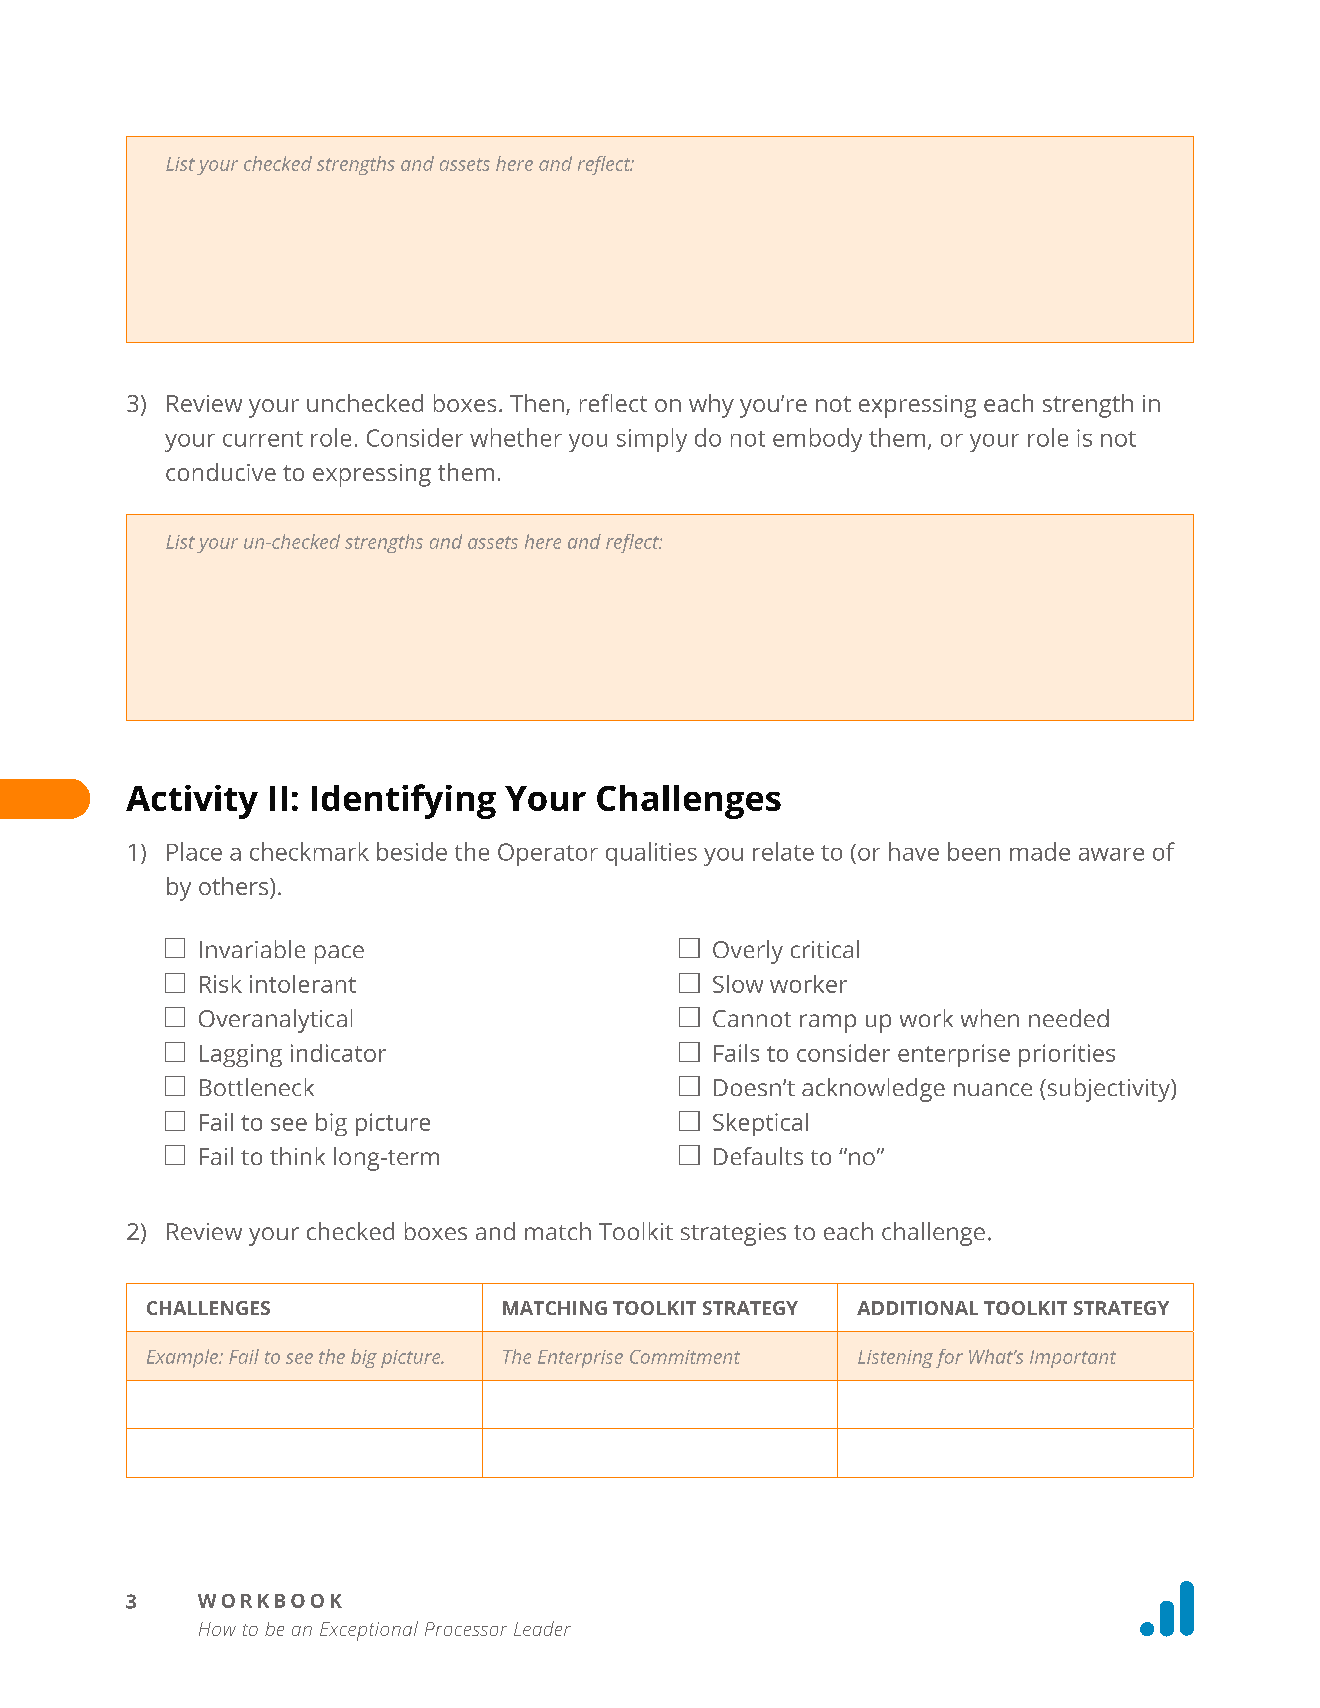 Image resolution: width=1320 pixels, height=1708 pixels. Describe the element at coordinates (369, 1631) in the screenshot. I see `Exceptional` at that location.
